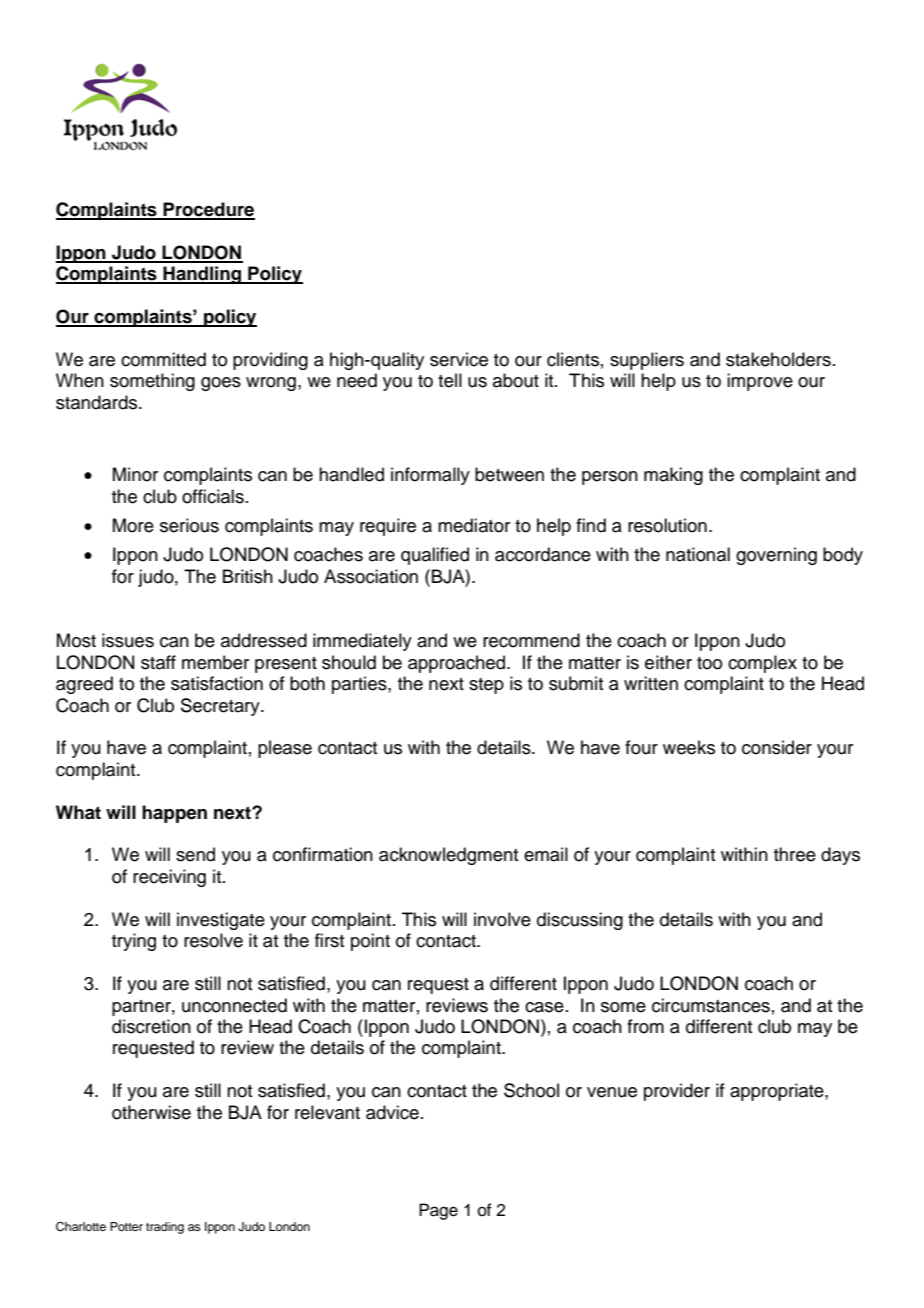 The height and width of the document is (1308, 924). Describe the element at coordinates (438, 1211) in the document. I see `Page` at that location.
